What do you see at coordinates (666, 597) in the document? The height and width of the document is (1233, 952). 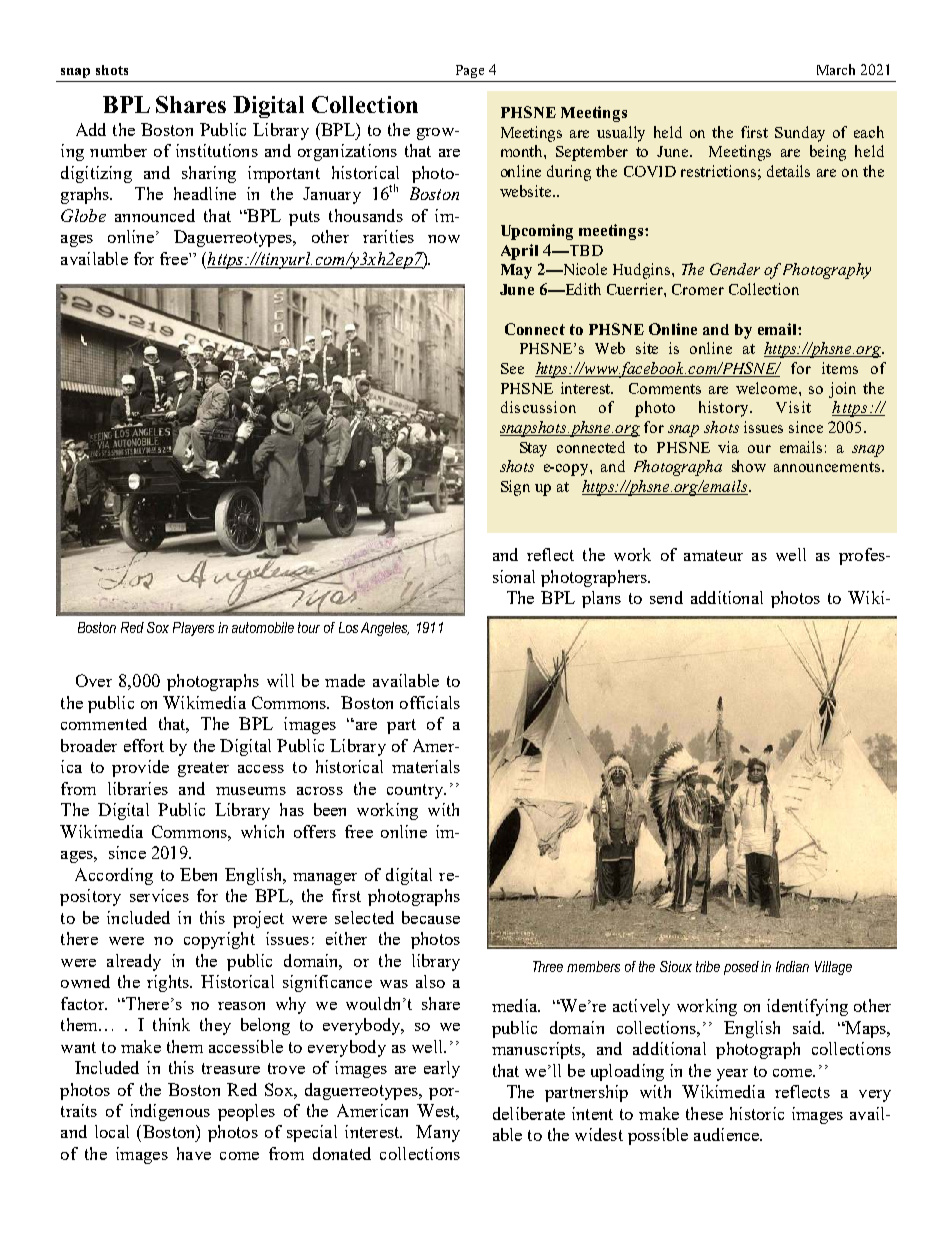 I see `send` at bounding box center [666, 597].
